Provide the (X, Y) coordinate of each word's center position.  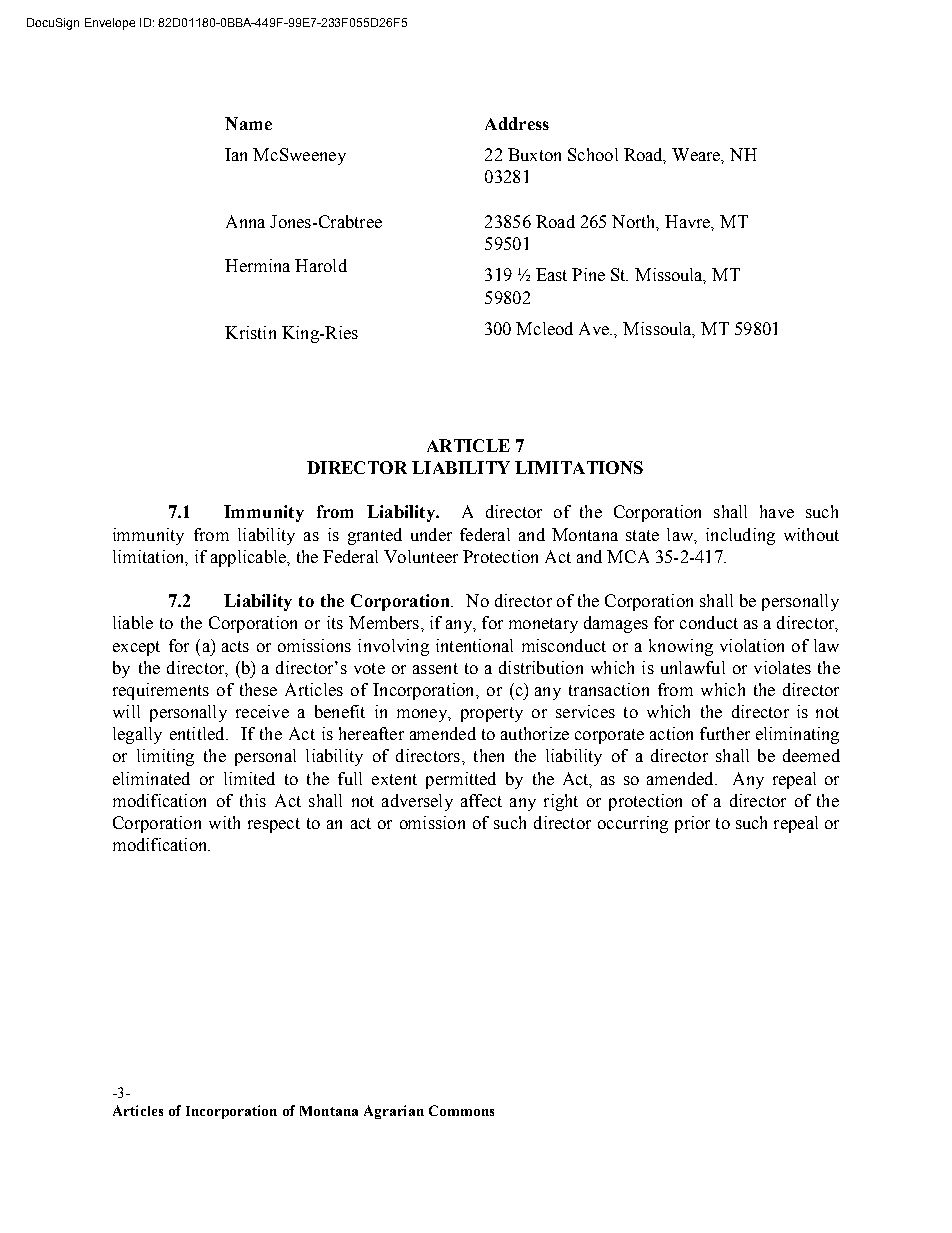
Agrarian (394, 1112)
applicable (249, 558)
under (431, 534)
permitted (461, 780)
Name (248, 123)
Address (517, 123)
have (777, 511)
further (725, 733)
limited (249, 778)
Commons (461, 1110)
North (635, 222)
